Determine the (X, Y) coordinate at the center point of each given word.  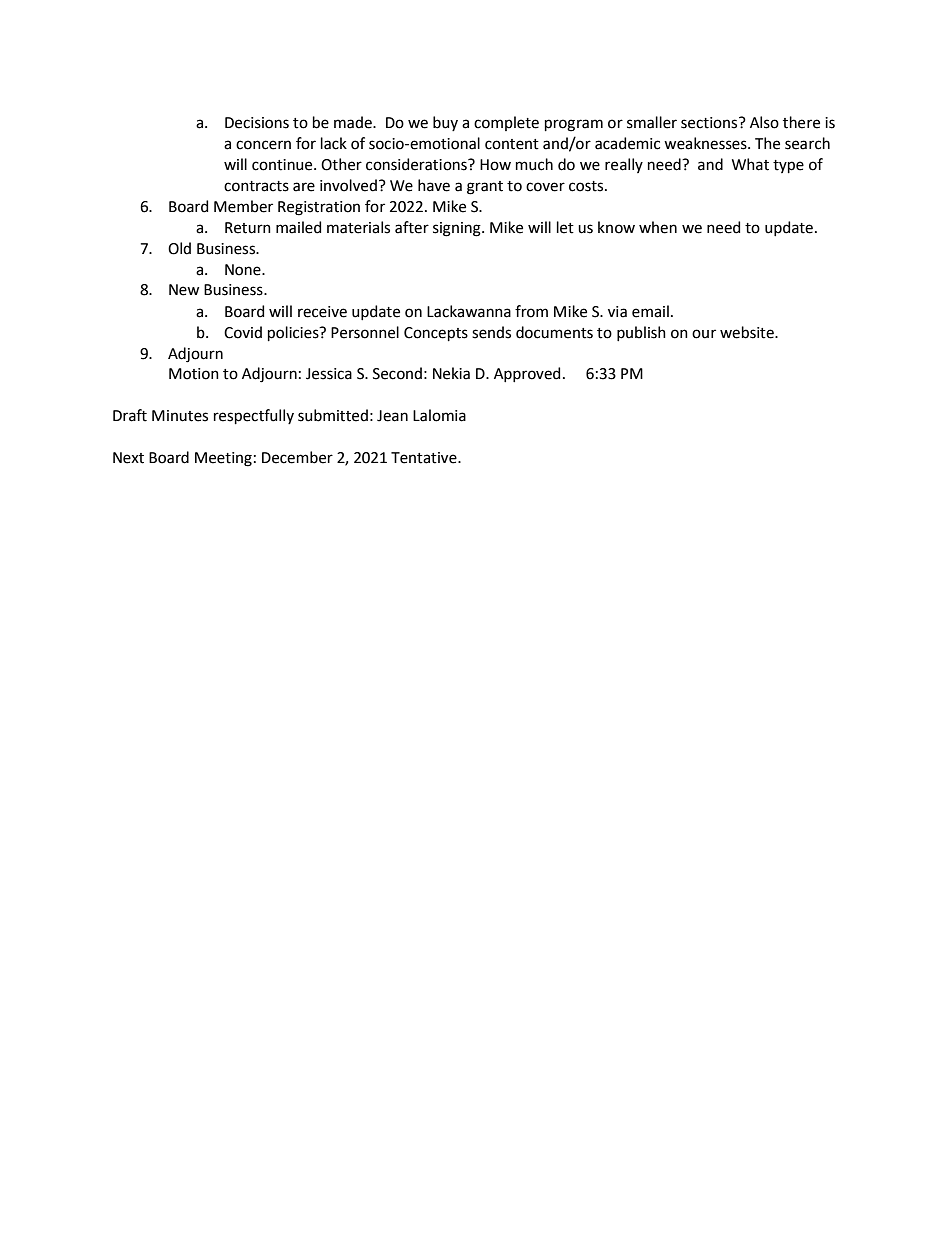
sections (710, 123)
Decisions (257, 123)
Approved (527, 374)
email (650, 311)
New (184, 290)
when (658, 227)
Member (243, 206)
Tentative (425, 458)
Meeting (223, 459)
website (748, 332)
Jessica (329, 374)
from (531, 311)
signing (458, 229)
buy (445, 123)
